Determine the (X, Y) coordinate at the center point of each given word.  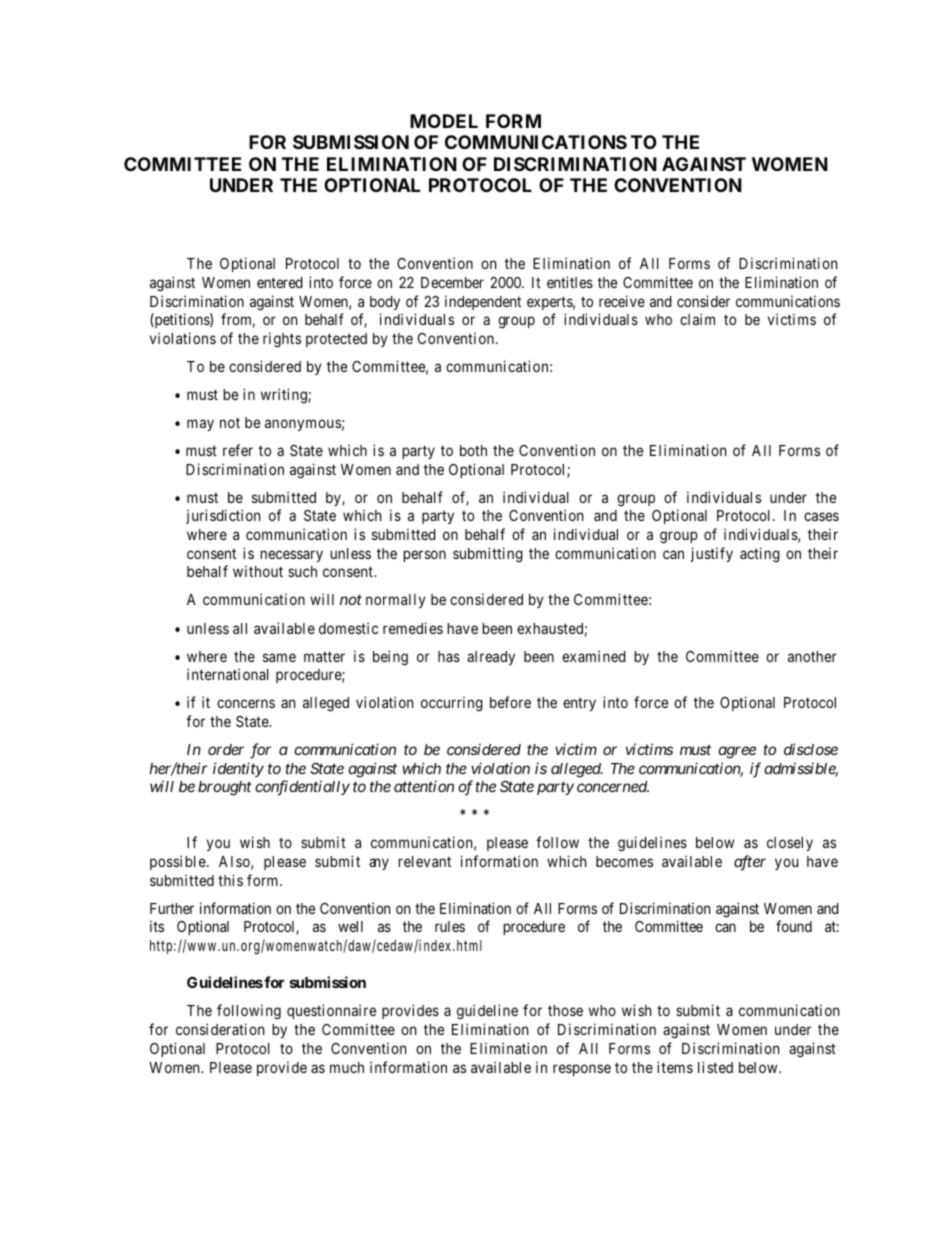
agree (737, 752)
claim (697, 319)
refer (238, 450)
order (226, 749)
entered (280, 282)
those (565, 1010)
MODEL (444, 121)
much (347, 1067)
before (510, 702)
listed (715, 1067)
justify (712, 554)
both (473, 450)
